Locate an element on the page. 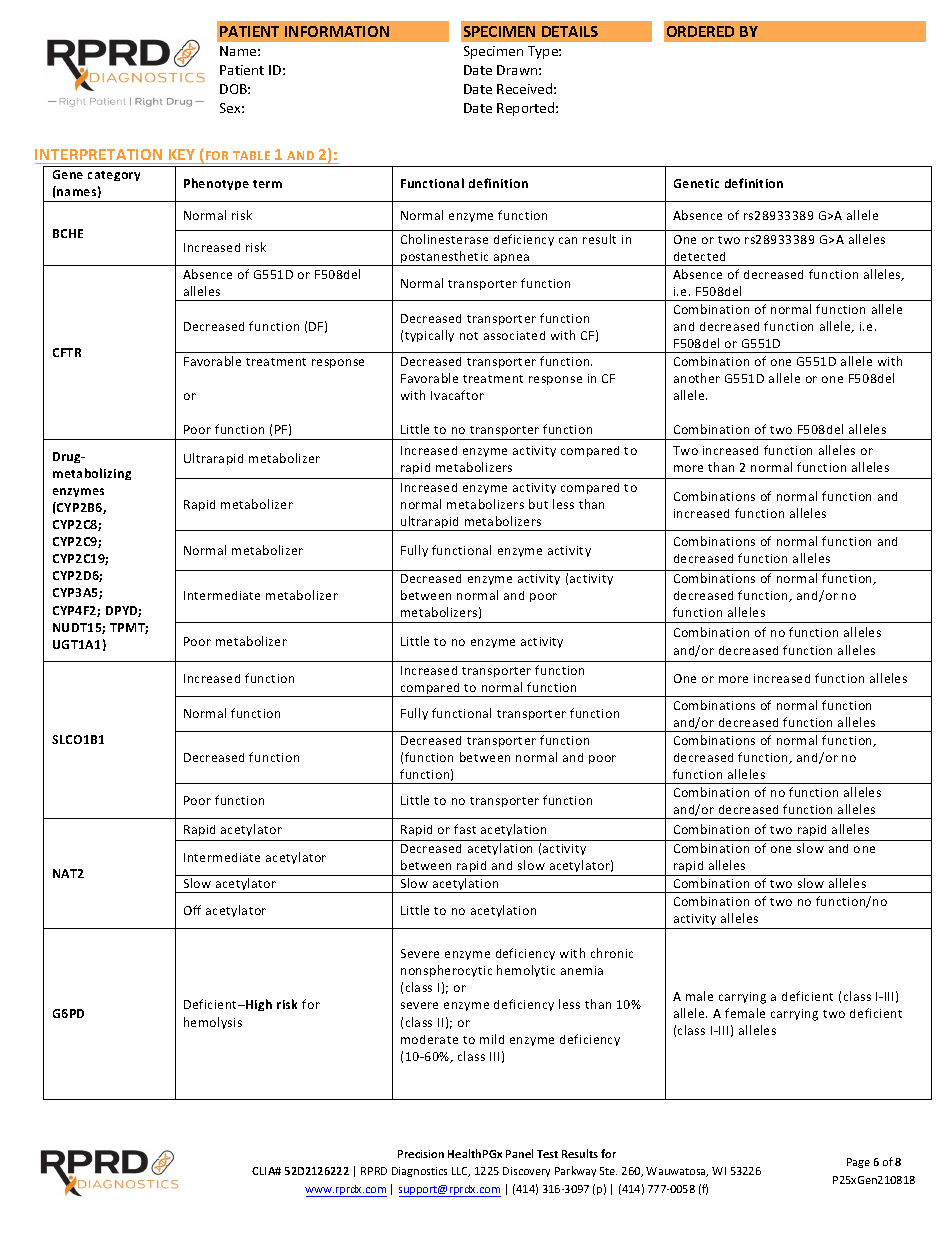 The width and height of the document is (952, 1233). KEY is located at coordinates (182, 154).
